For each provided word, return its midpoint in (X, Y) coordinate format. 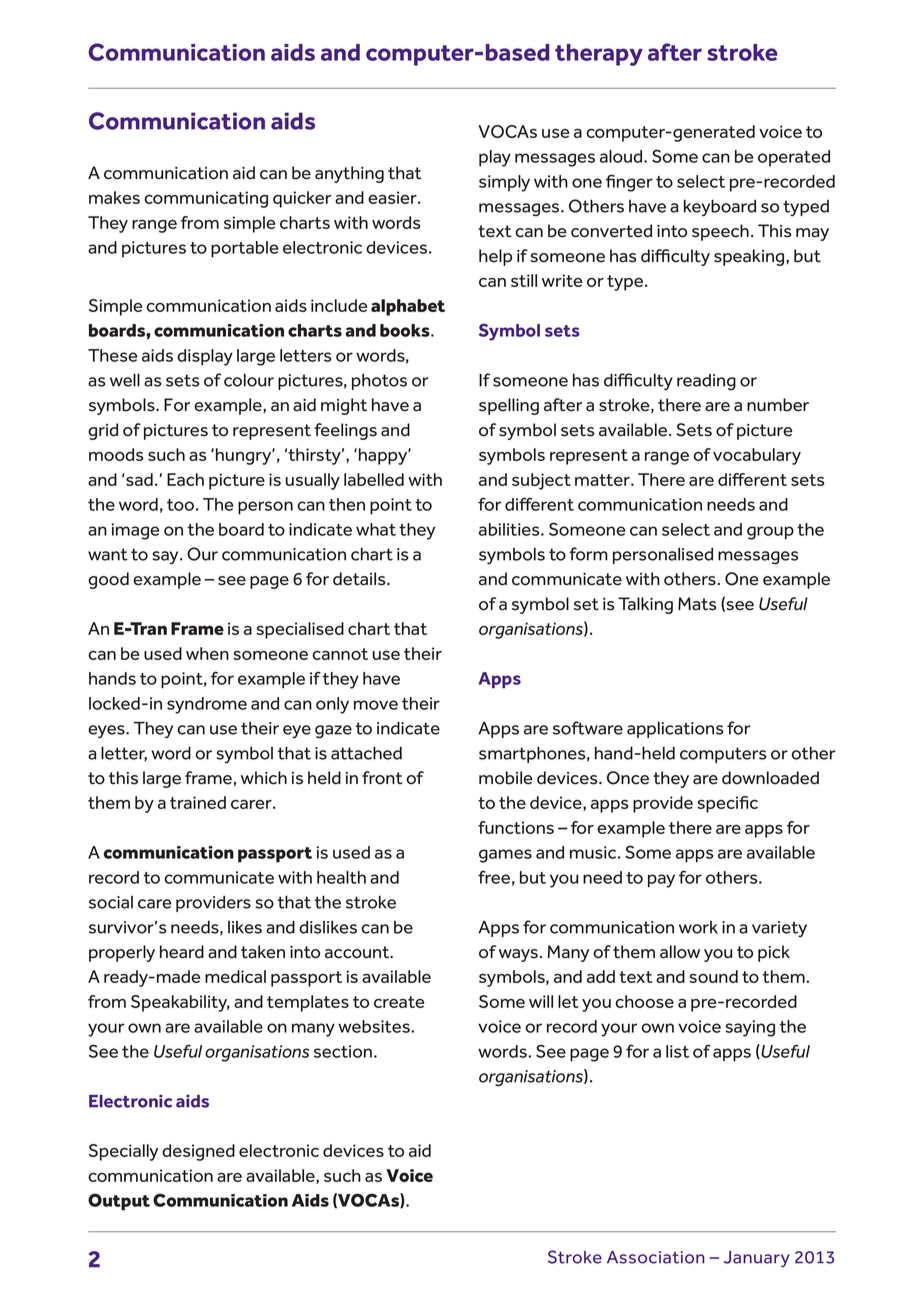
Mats (697, 604)
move (376, 705)
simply (504, 183)
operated (794, 158)
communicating (206, 199)
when (207, 653)
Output (119, 1202)
